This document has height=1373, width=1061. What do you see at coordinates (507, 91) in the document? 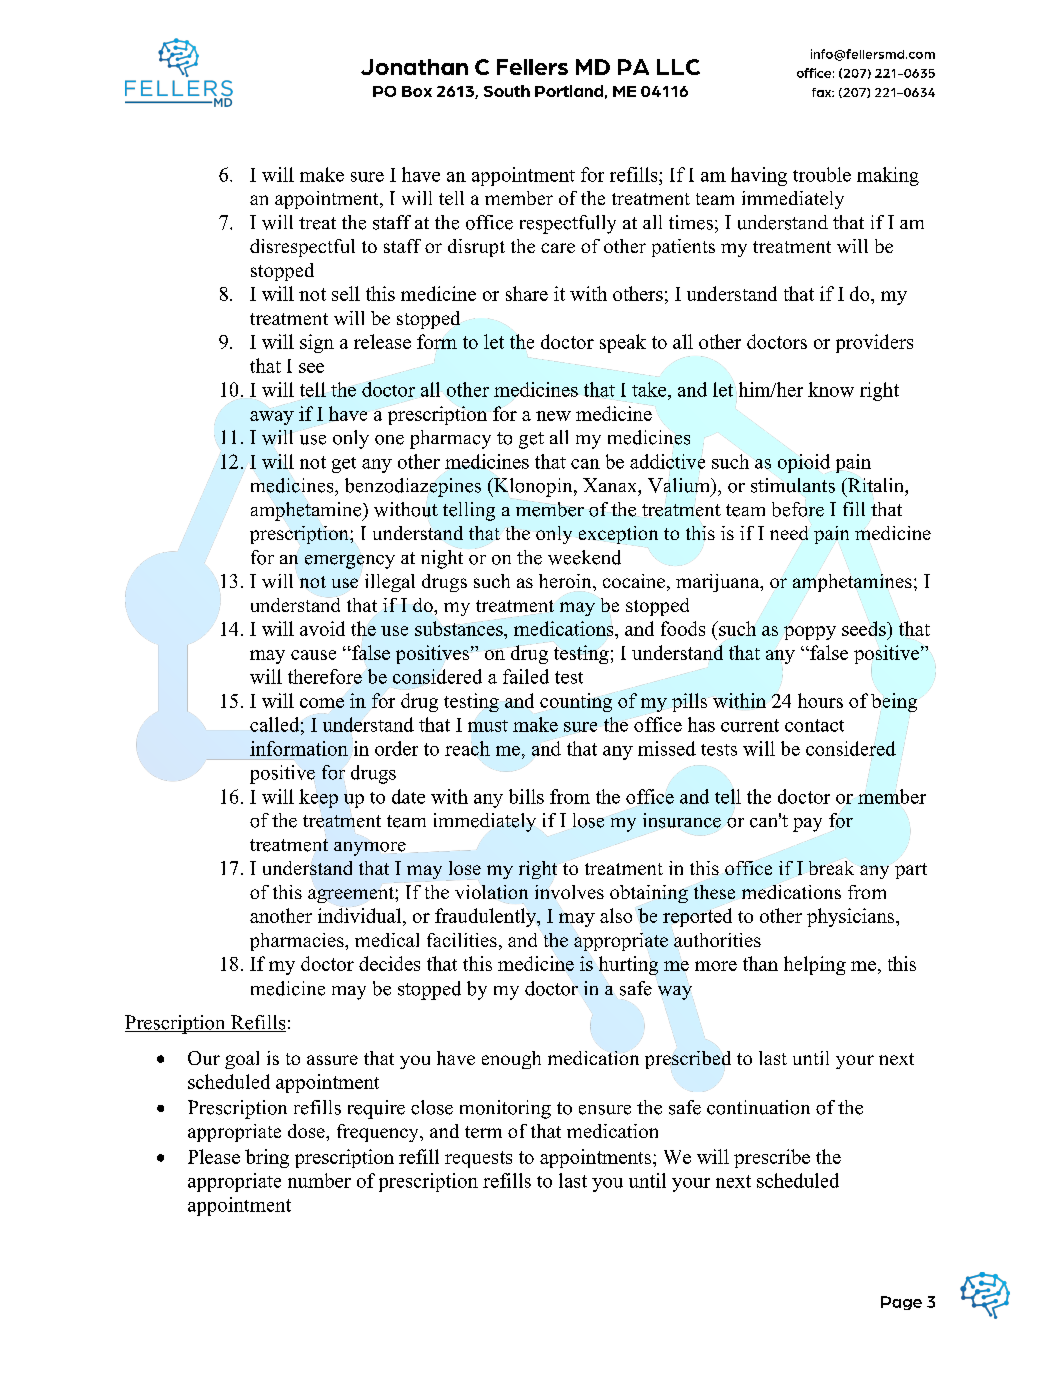
I see `South` at bounding box center [507, 91].
